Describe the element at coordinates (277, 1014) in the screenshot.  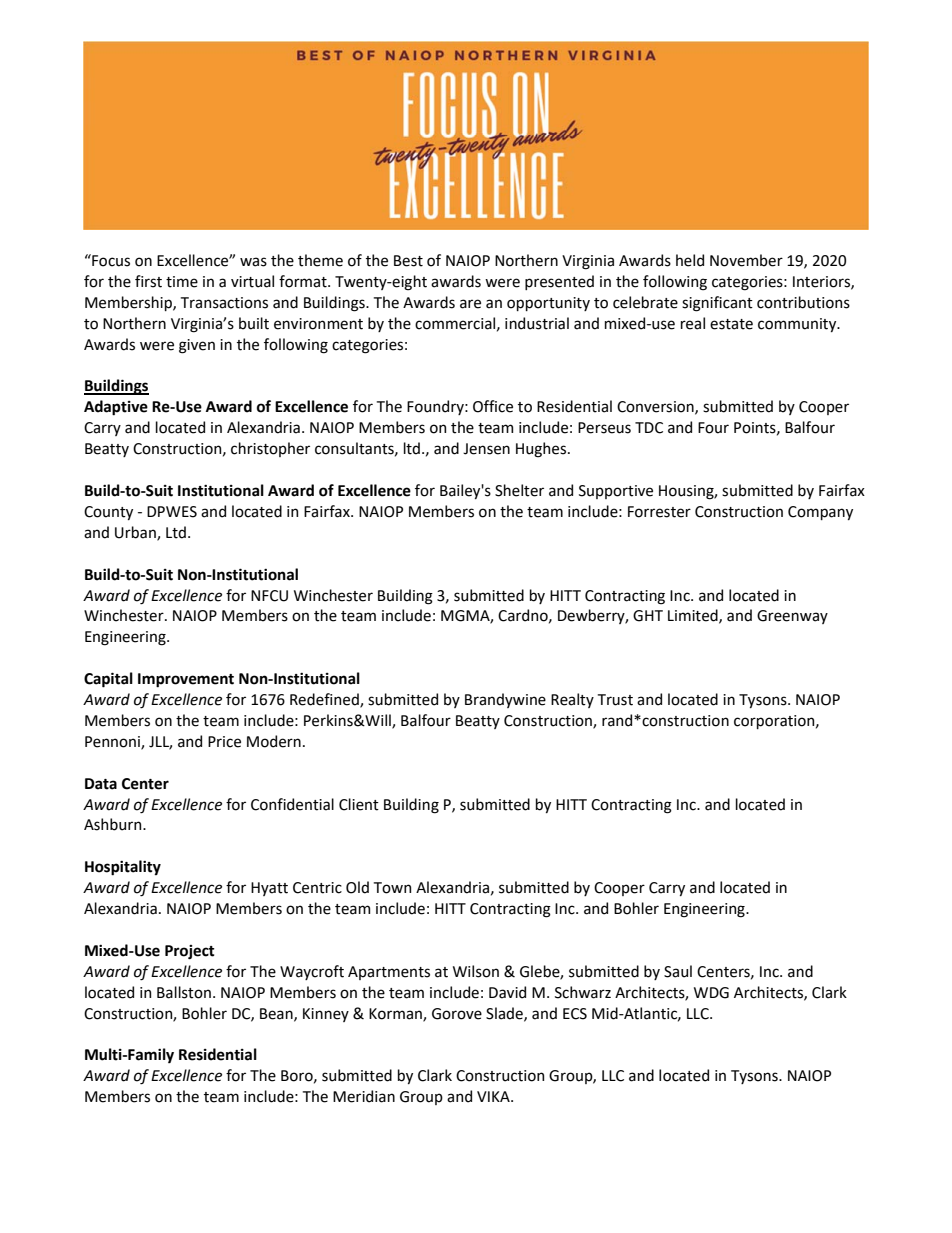
I see `Bean` at that location.
